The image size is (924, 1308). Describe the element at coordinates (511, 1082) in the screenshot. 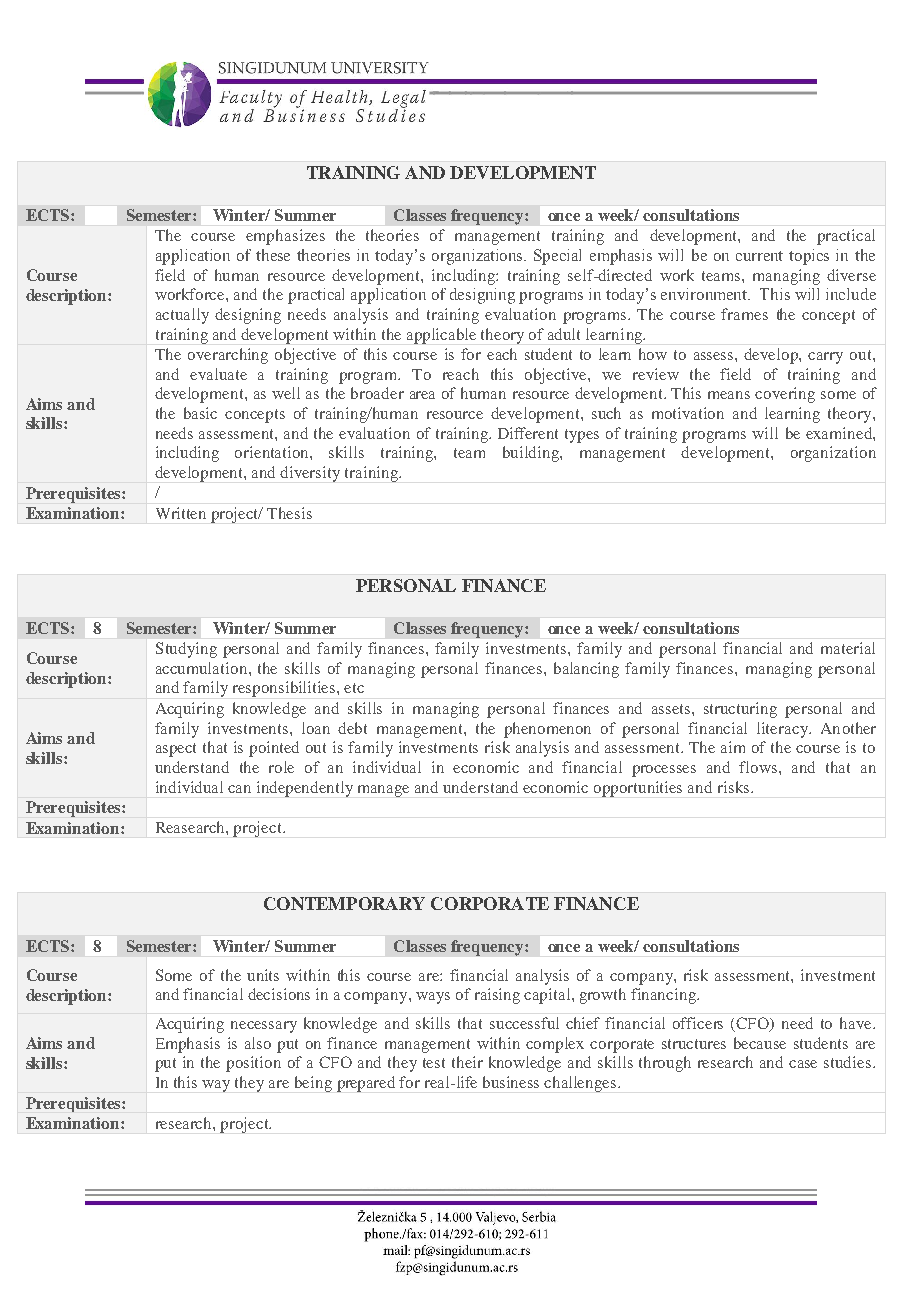

I see `business` at that location.
